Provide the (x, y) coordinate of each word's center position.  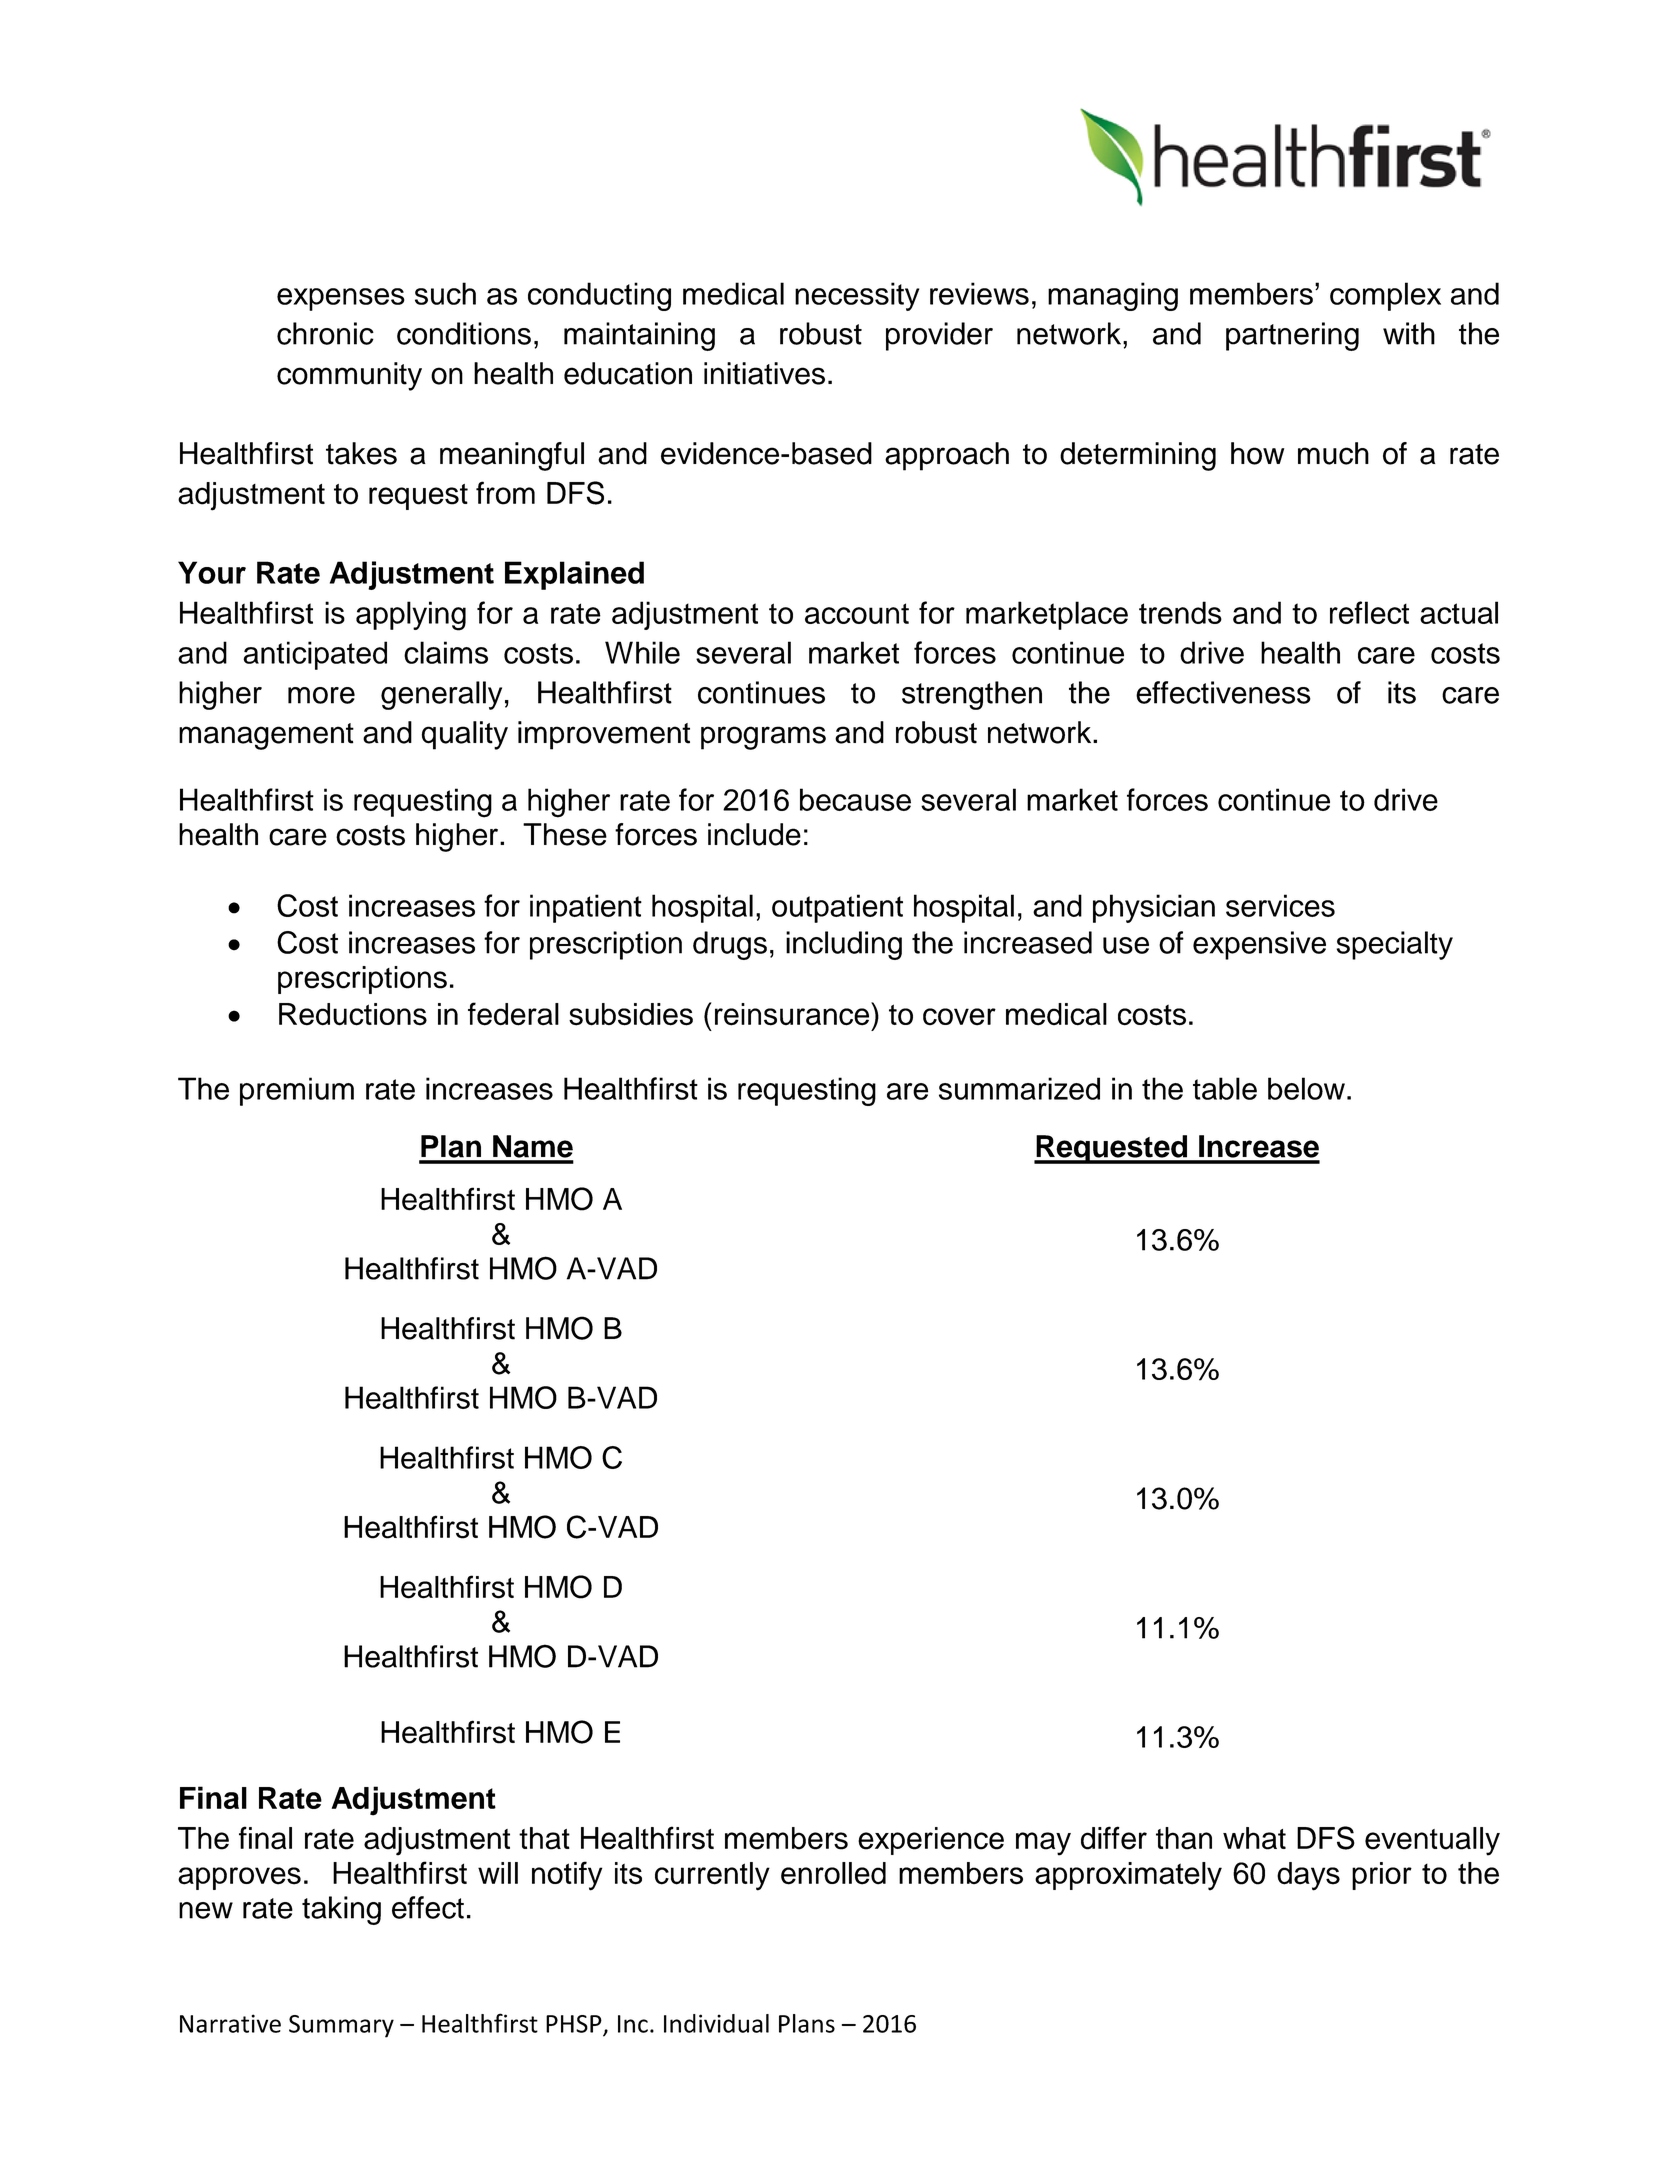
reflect (1369, 612)
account (857, 613)
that (544, 1838)
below (1306, 1088)
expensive (1259, 945)
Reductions (353, 1014)
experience (931, 1841)
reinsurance (793, 1014)
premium (297, 1091)
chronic (325, 333)
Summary (341, 2026)
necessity (857, 296)
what (1254, 1838)
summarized (1019, 1088)
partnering (1292, 336)
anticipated (315, 655)
